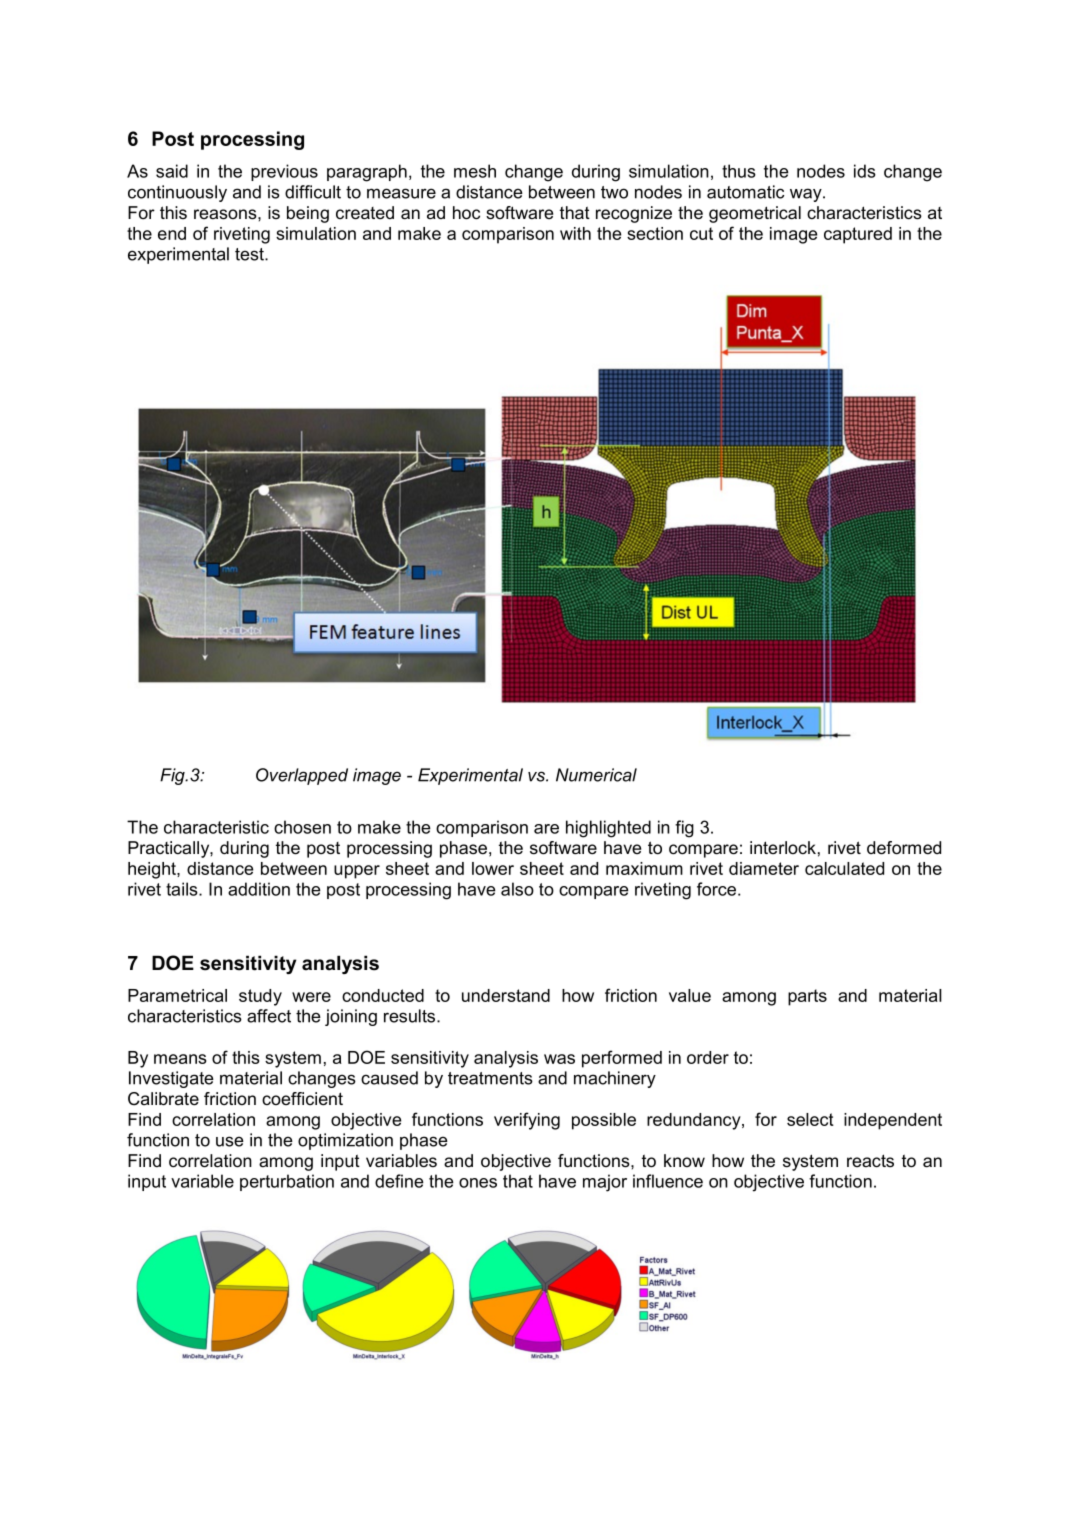 Image resolution: width=1070 pixels, height=1513 pixels. What do you see at coordinates (904, 848) in the page?
I see `deformed` at bounding box center [904, 848].
